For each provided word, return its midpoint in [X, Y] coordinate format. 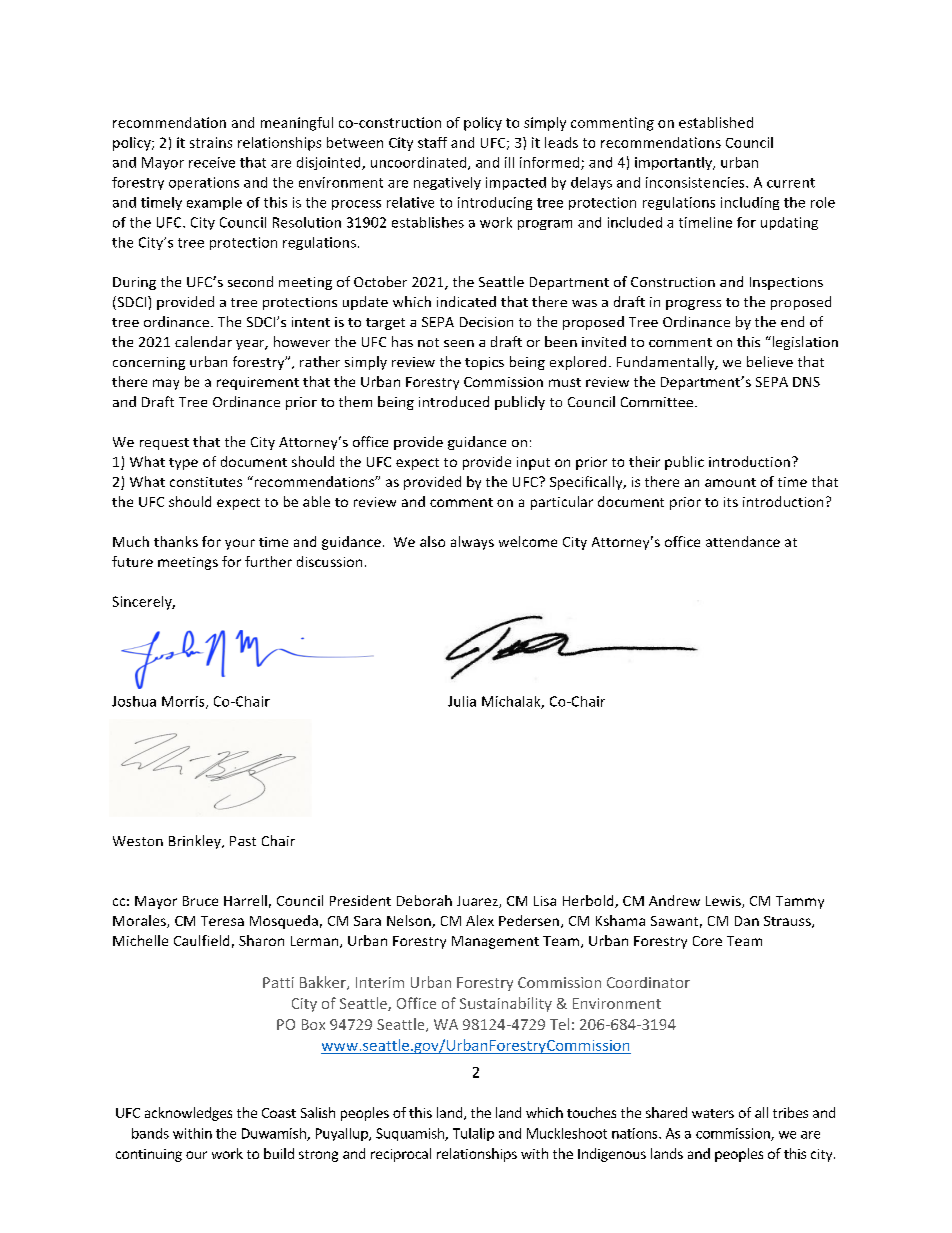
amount [730, 482]
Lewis [724, 902]
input [533, 463]
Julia [462, 701]
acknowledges [188, 1114]
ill [509, 162]
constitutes [206, 482]
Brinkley [196, 842]
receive [212, 162]
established [716, 122]
